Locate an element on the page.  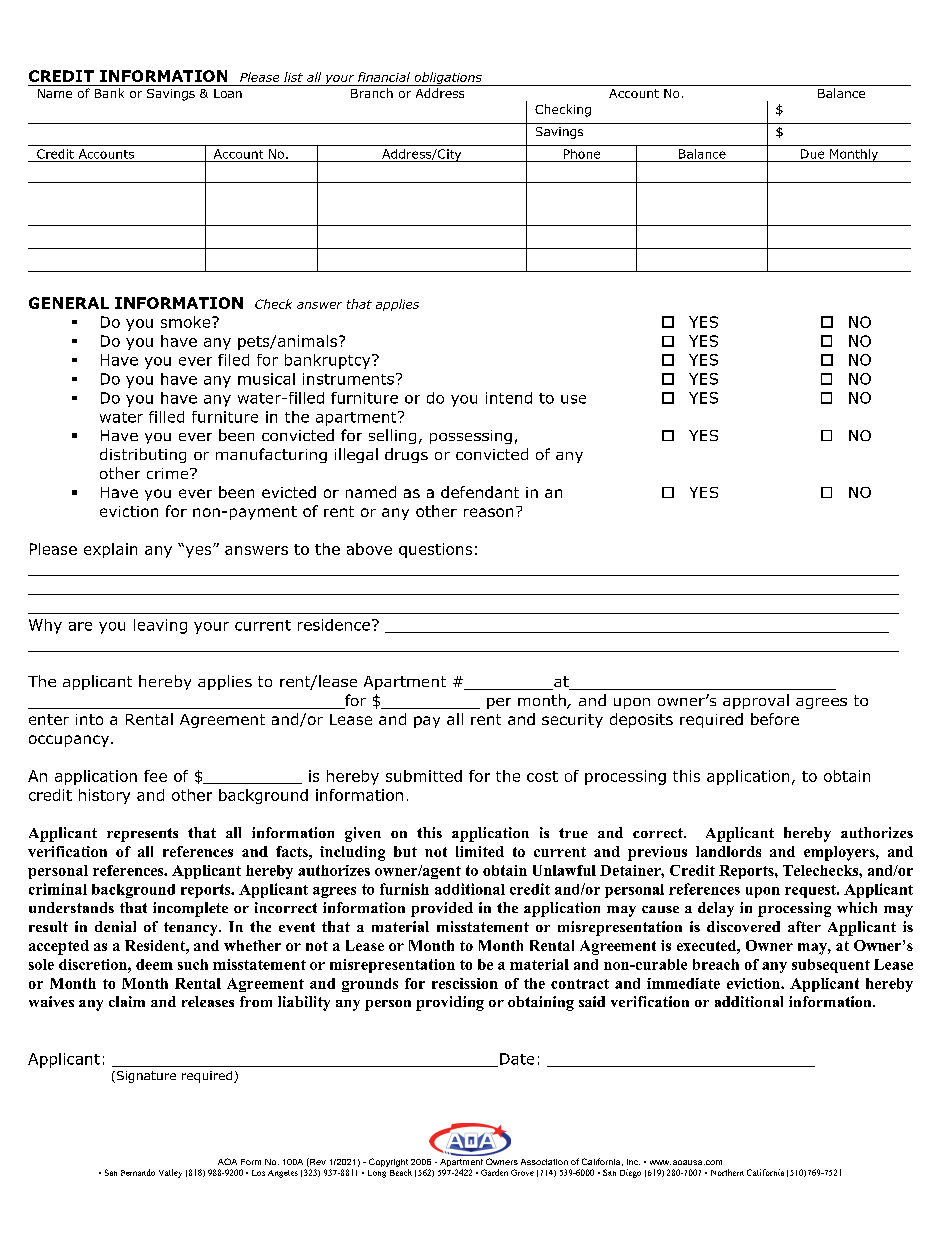
obligations is located at coordinates (448, 79).
